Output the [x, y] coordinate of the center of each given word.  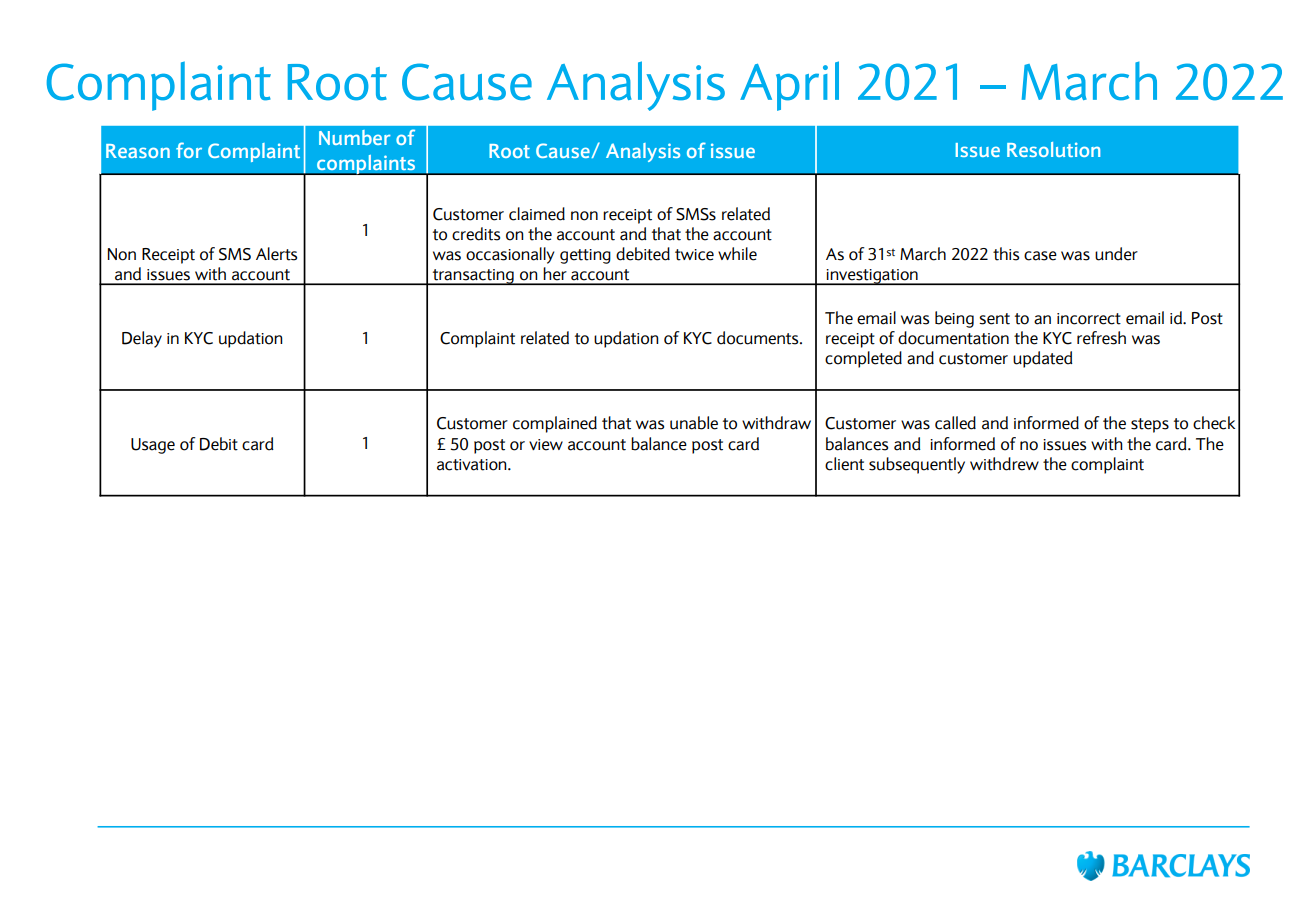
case [1040, 256]
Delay [142, 339]
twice [694, 255]
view [546, 445]
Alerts [276, 254]
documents [759, 338]
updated [1043, 359]
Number [355, 137]
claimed [537, 214]
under [1116, 254]
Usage [153, 446]
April [789, 86]
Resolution [1053, 149]
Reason [138, 151]
